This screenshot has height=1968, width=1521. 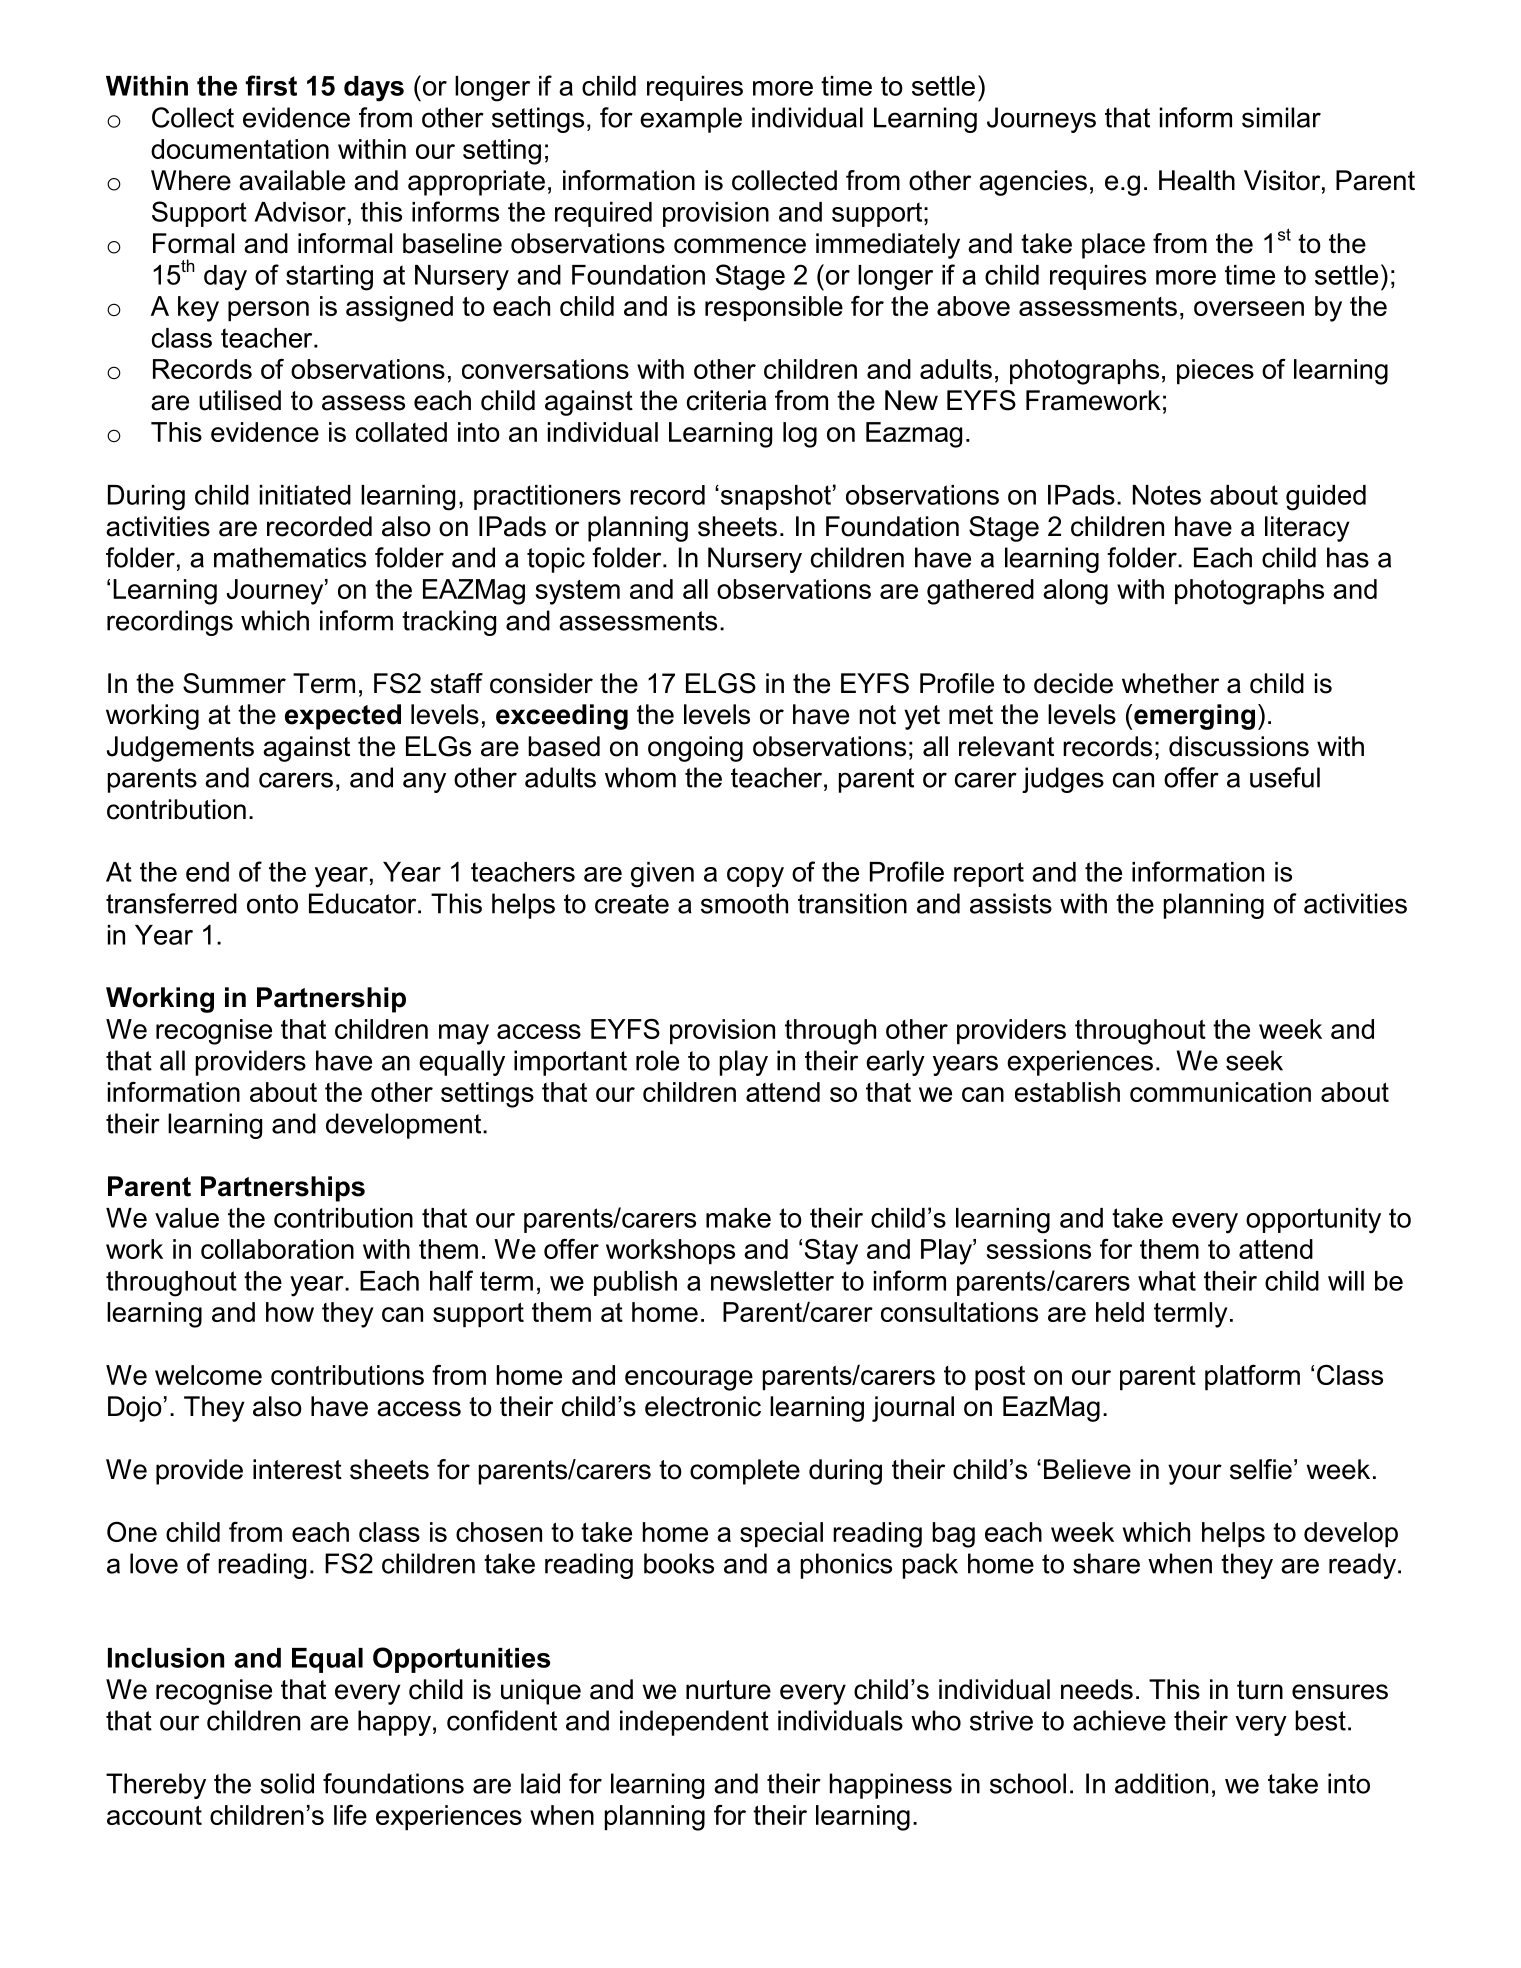 What do you see at coordinates (744, 903) in the screenshot?
I see `smooth` at bounding box center [744, 903].
